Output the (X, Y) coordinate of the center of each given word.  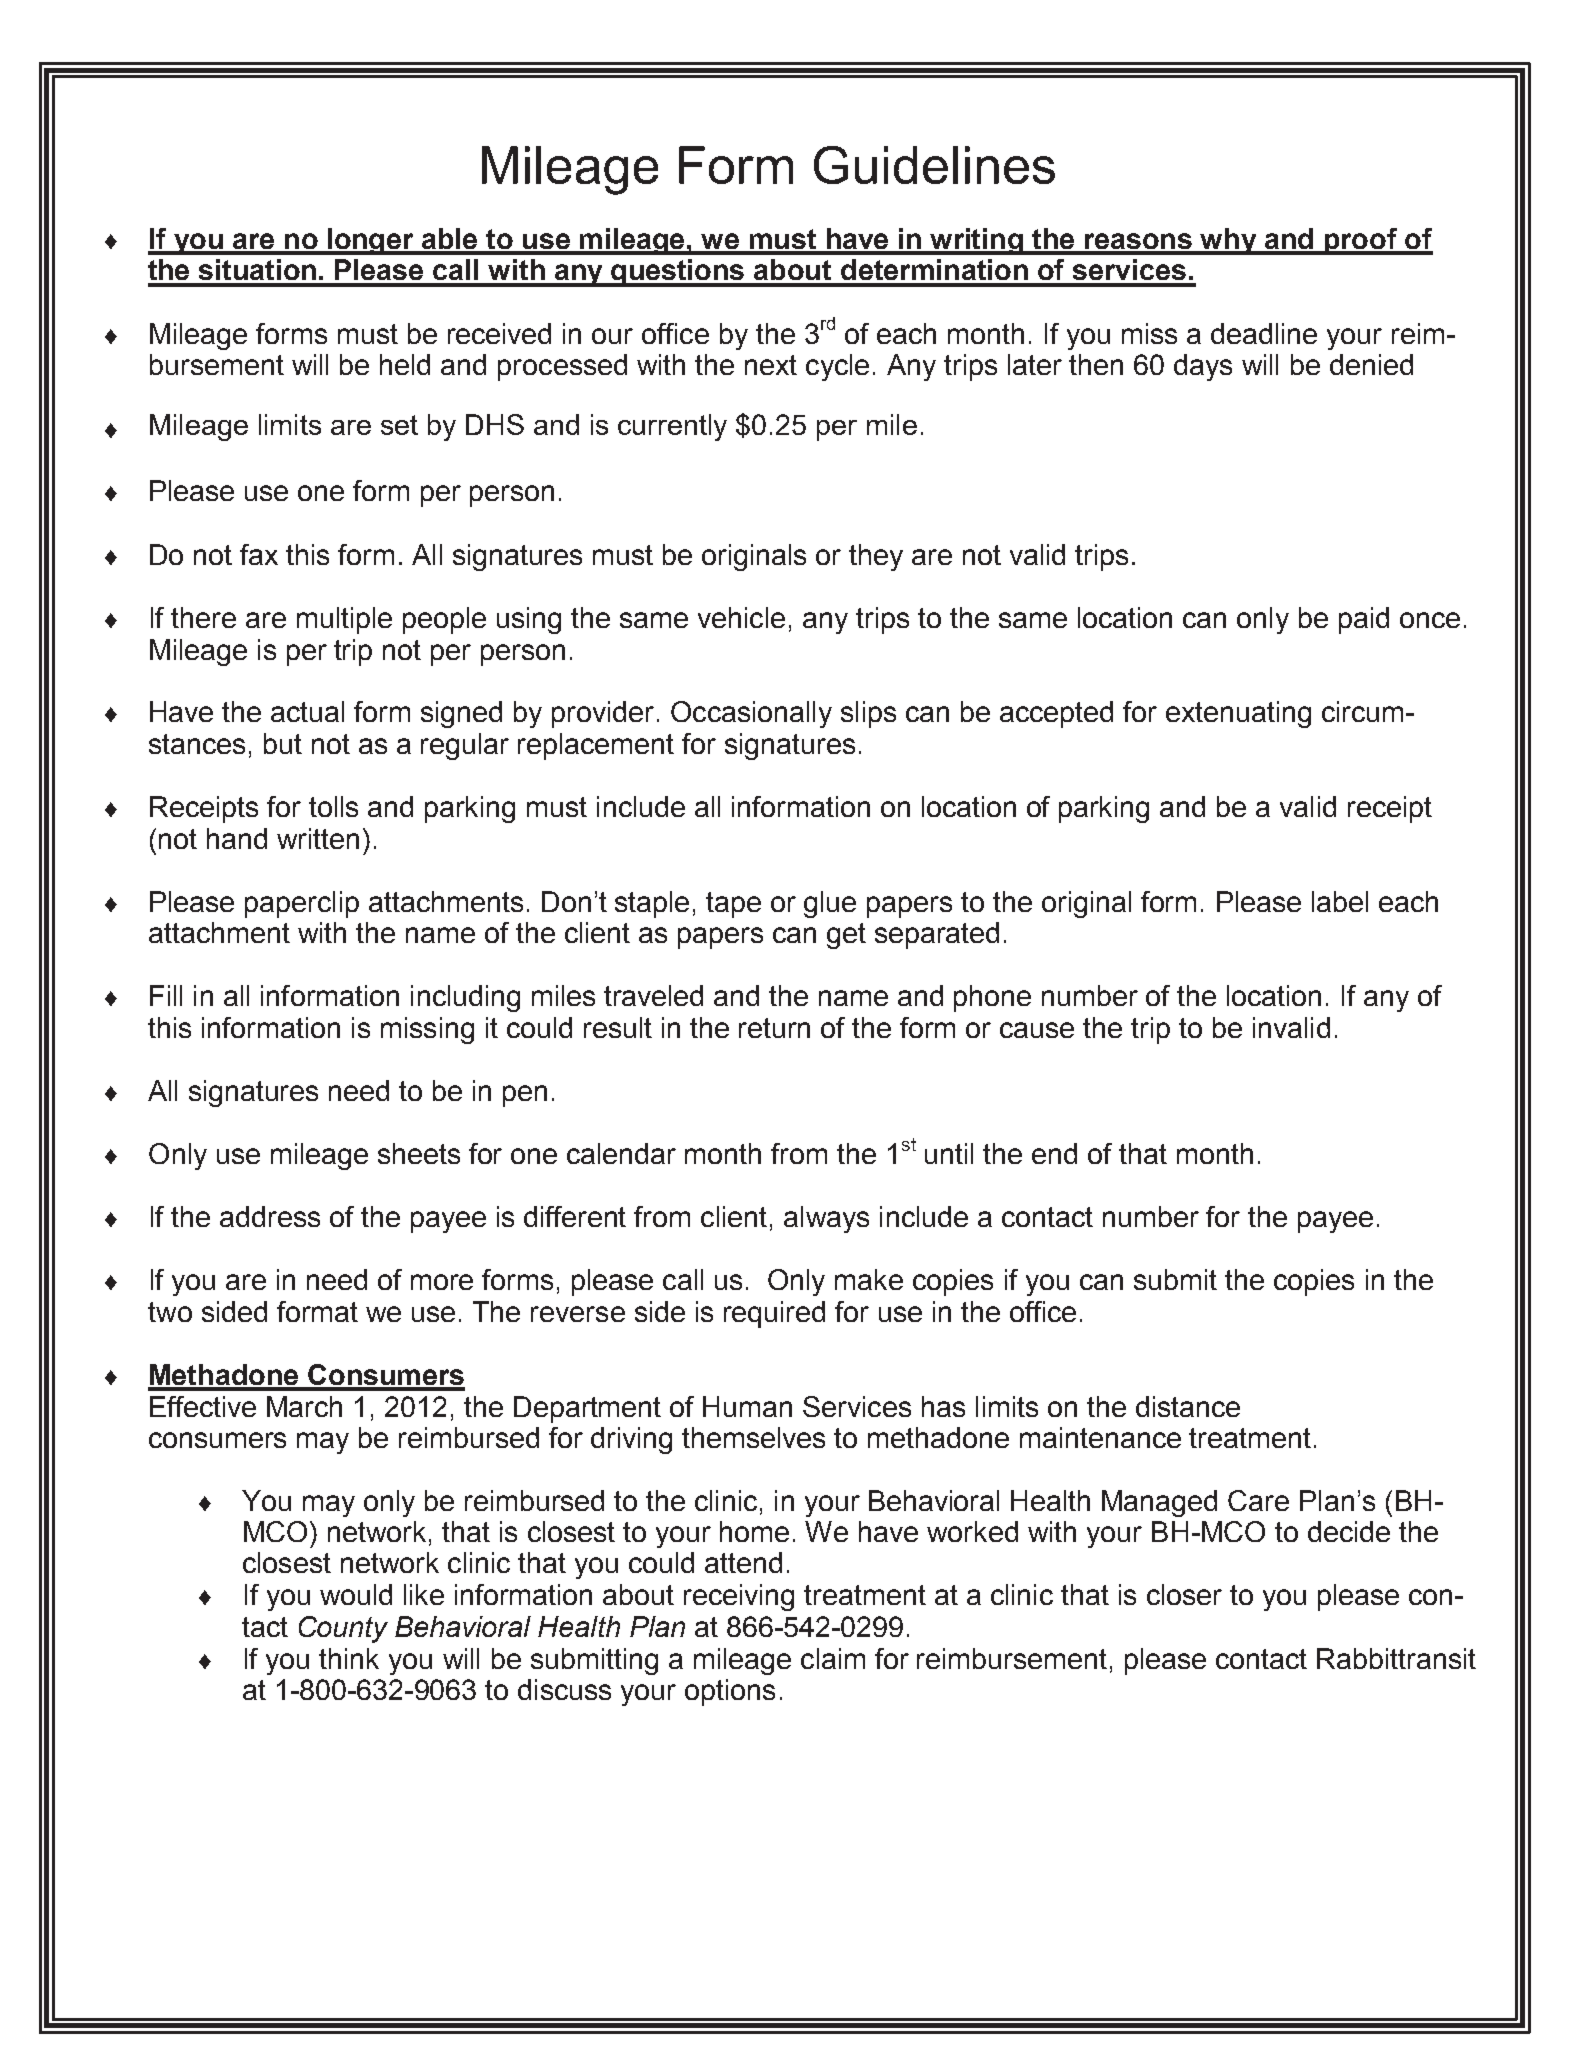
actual (307, 711)
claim (833, 1658)
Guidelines (934, 165)
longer (371, 241)
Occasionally (751, 714)
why (1229, 241)
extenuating (1238, 714)
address (270, 1216)
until (949, 1153)
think (349, 1658)
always (826, 1219)
